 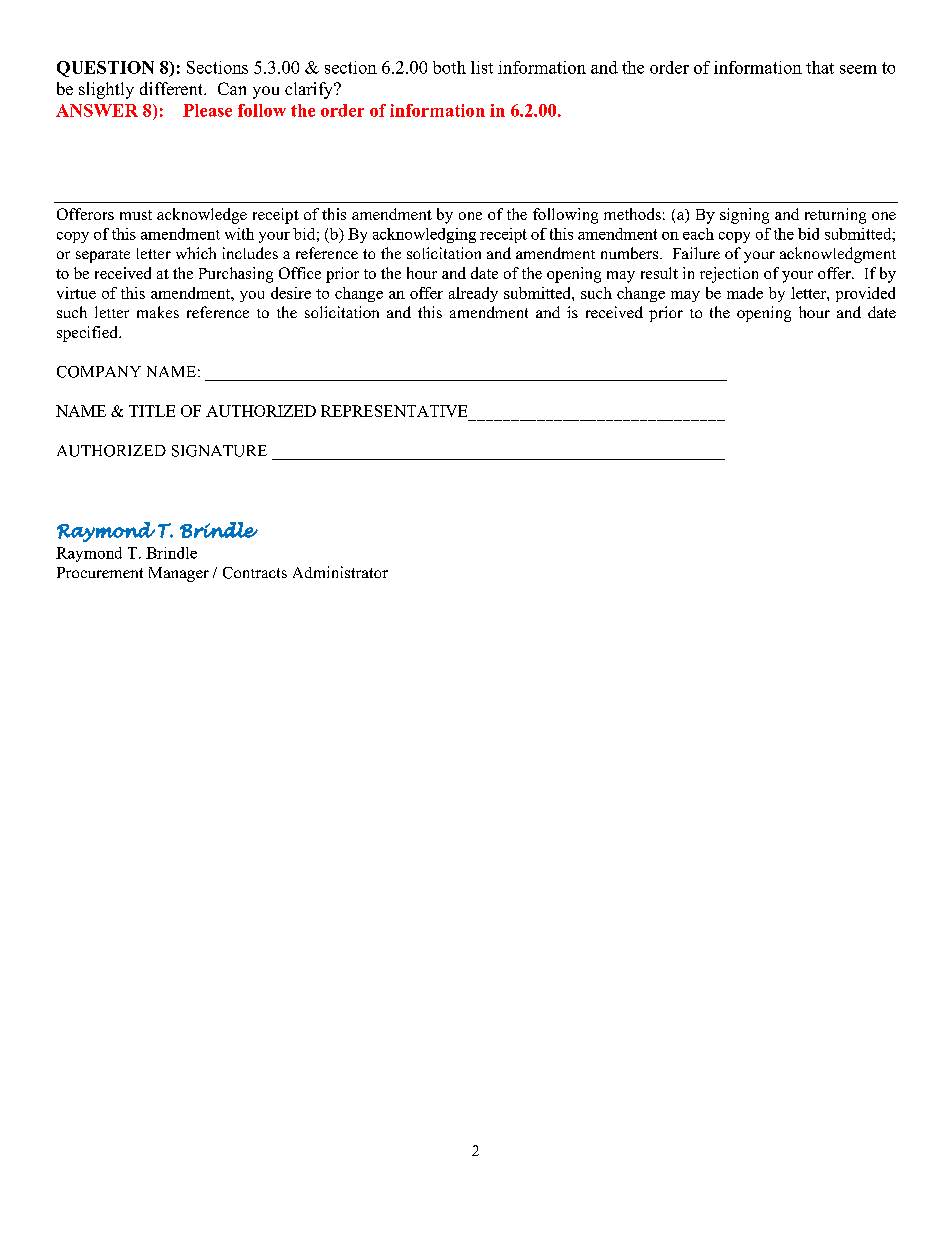 What do you see at coordinates (482, 67) in the screenshot?
I see `list` at bounding box center [482, 67].
